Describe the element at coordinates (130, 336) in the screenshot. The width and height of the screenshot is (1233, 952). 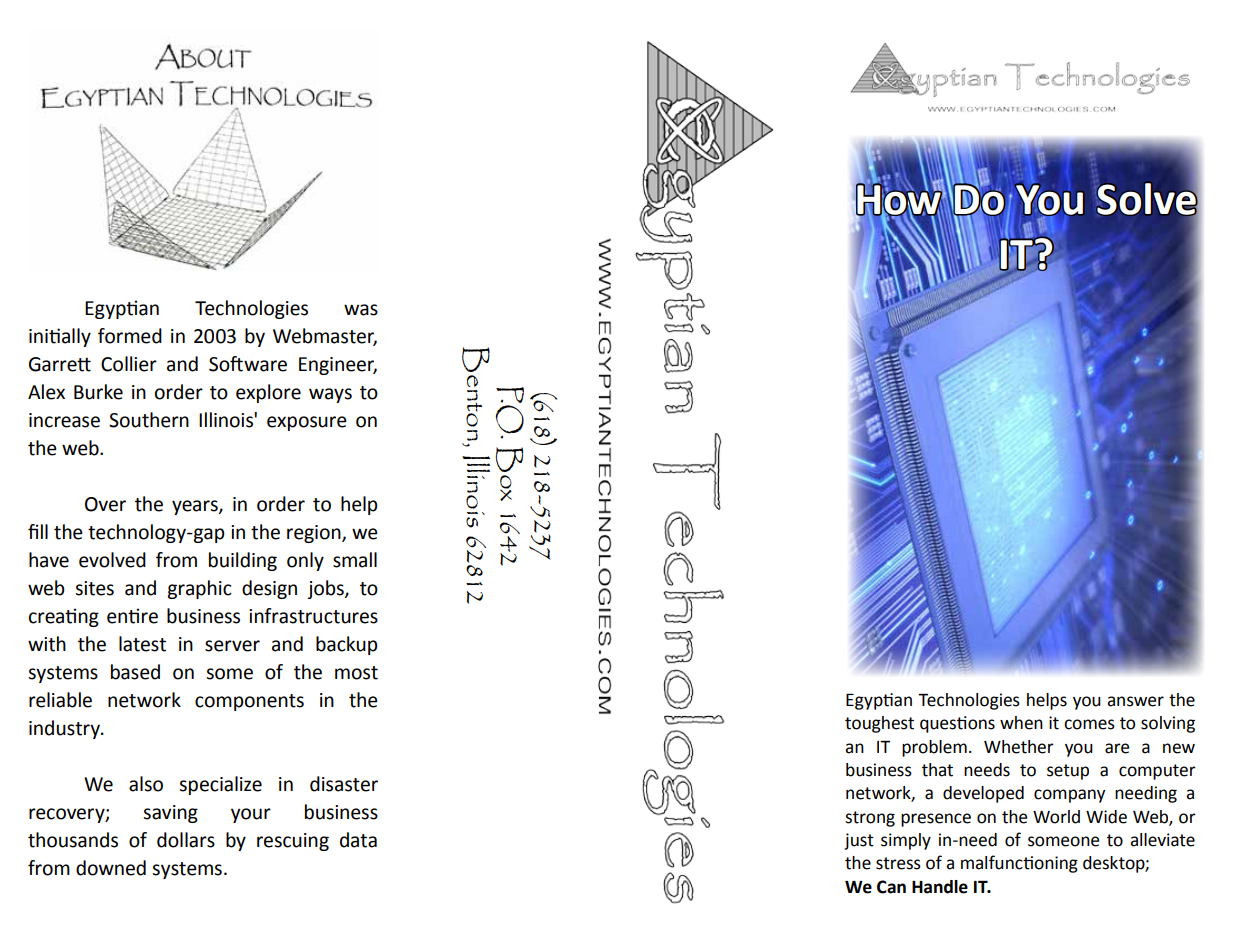
I see `formed` at that location.
